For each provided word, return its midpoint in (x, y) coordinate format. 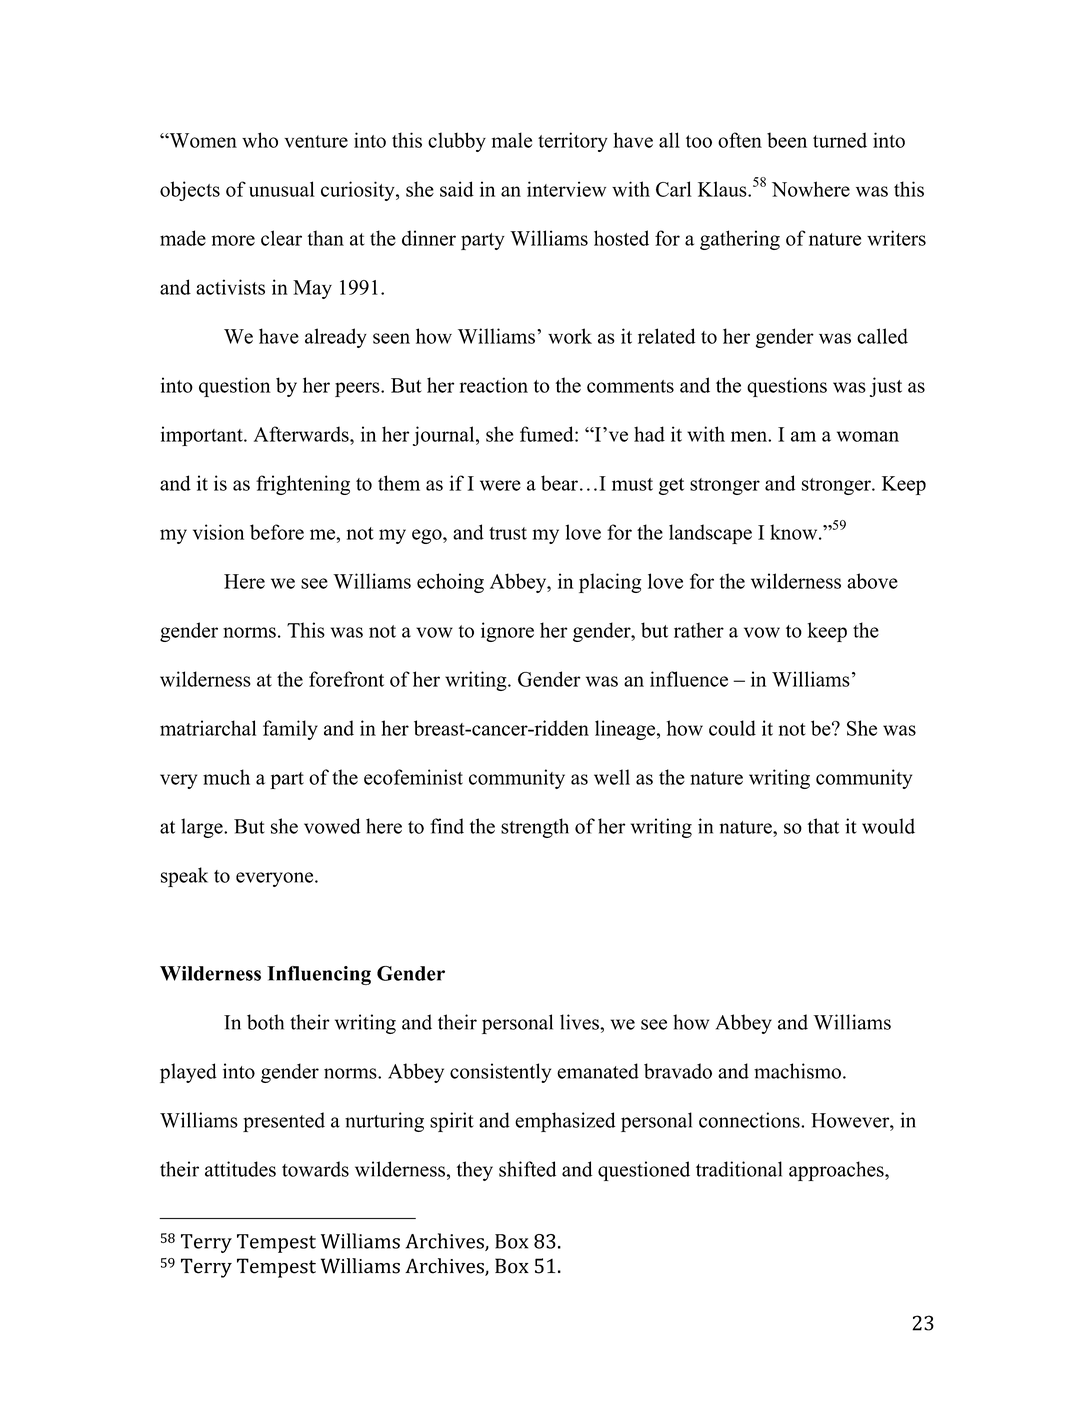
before (277, 532)
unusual (282, 189)
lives (580, 1022)
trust (508, 533)
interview (566, 189)
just (886, 387)
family (290, 730)
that (823, 826)
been (787, 140)
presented (284, 1122)
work (570, 336)
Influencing (319, 975)
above (872, 581)
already (336, 338)
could (732, 728)
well (612, 777)
